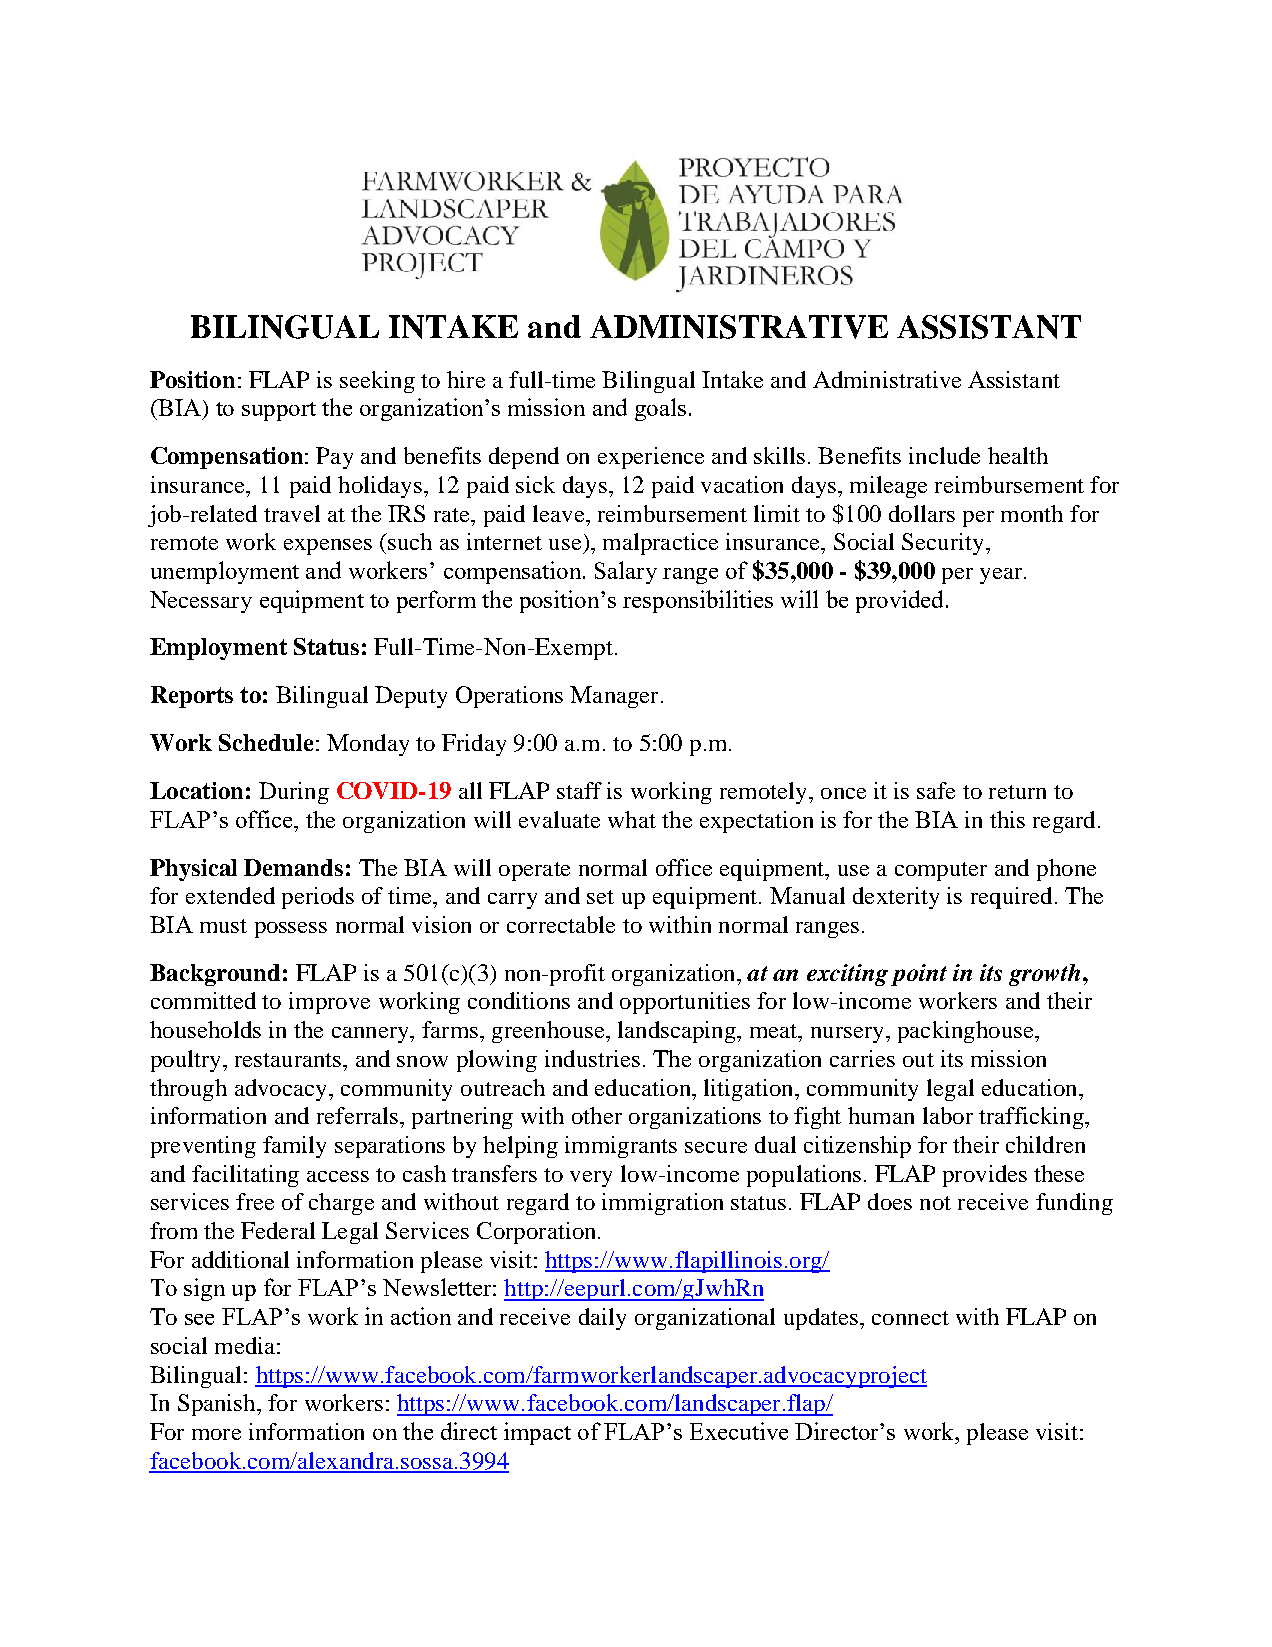  Describe the element at coordinates (218, 1405) in the image. I see `Spanish` at that location.
